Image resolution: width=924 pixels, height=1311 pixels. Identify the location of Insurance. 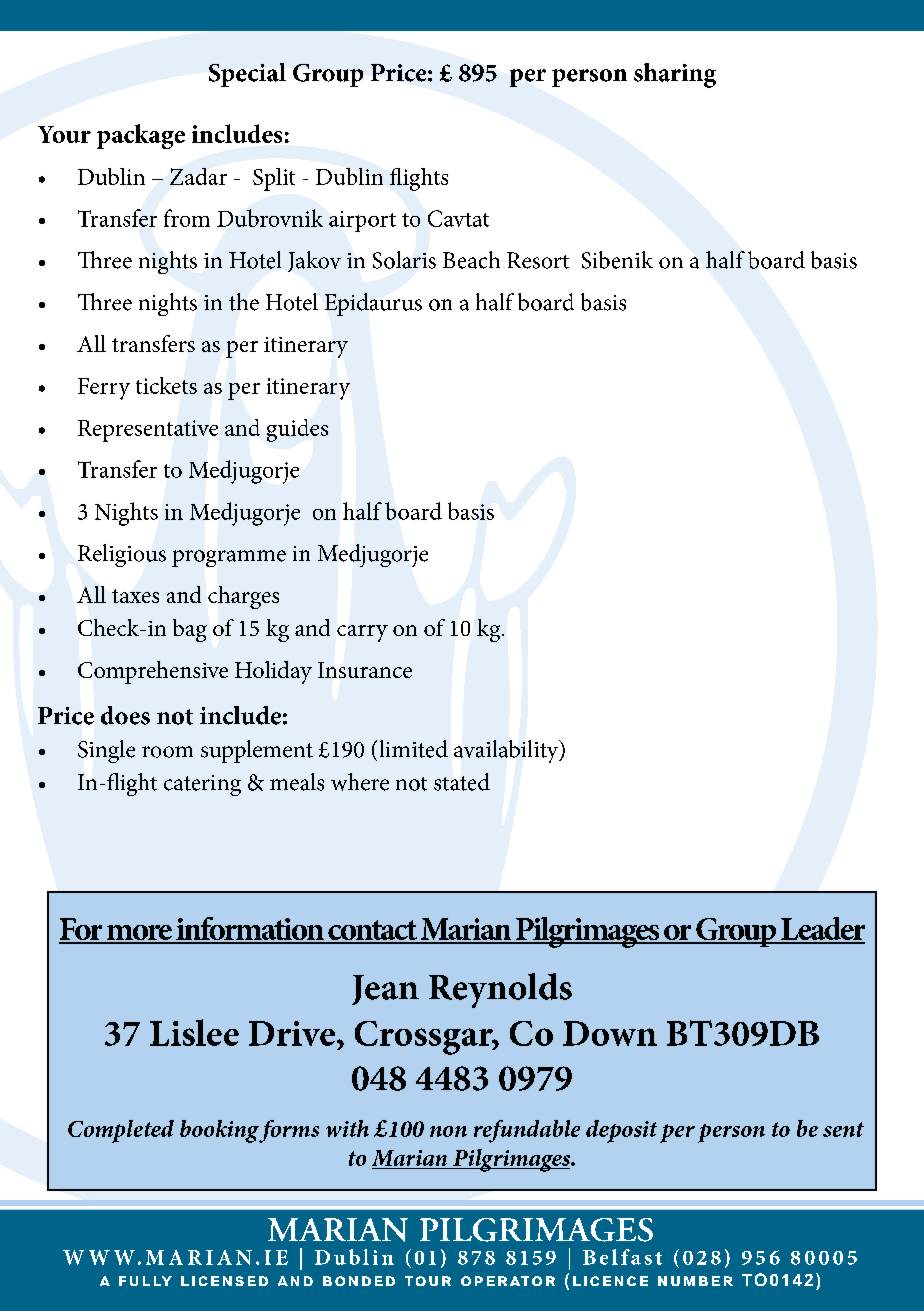
(365, 670).
